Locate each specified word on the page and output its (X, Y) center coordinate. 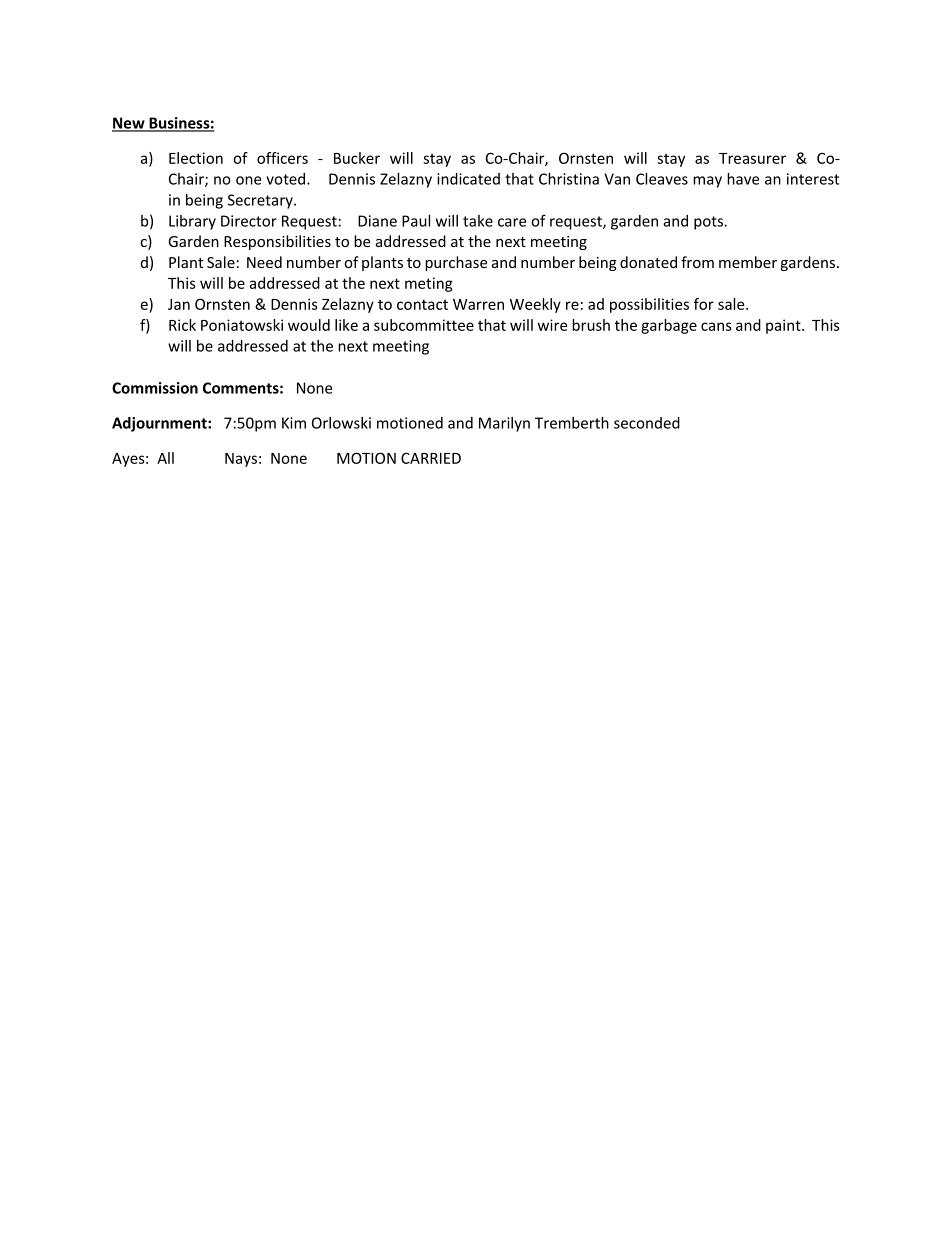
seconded (647, 423)
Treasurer (752, 158)
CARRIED (431, 458)
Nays (241, 460)
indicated (468, 179)
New (129, 124)
